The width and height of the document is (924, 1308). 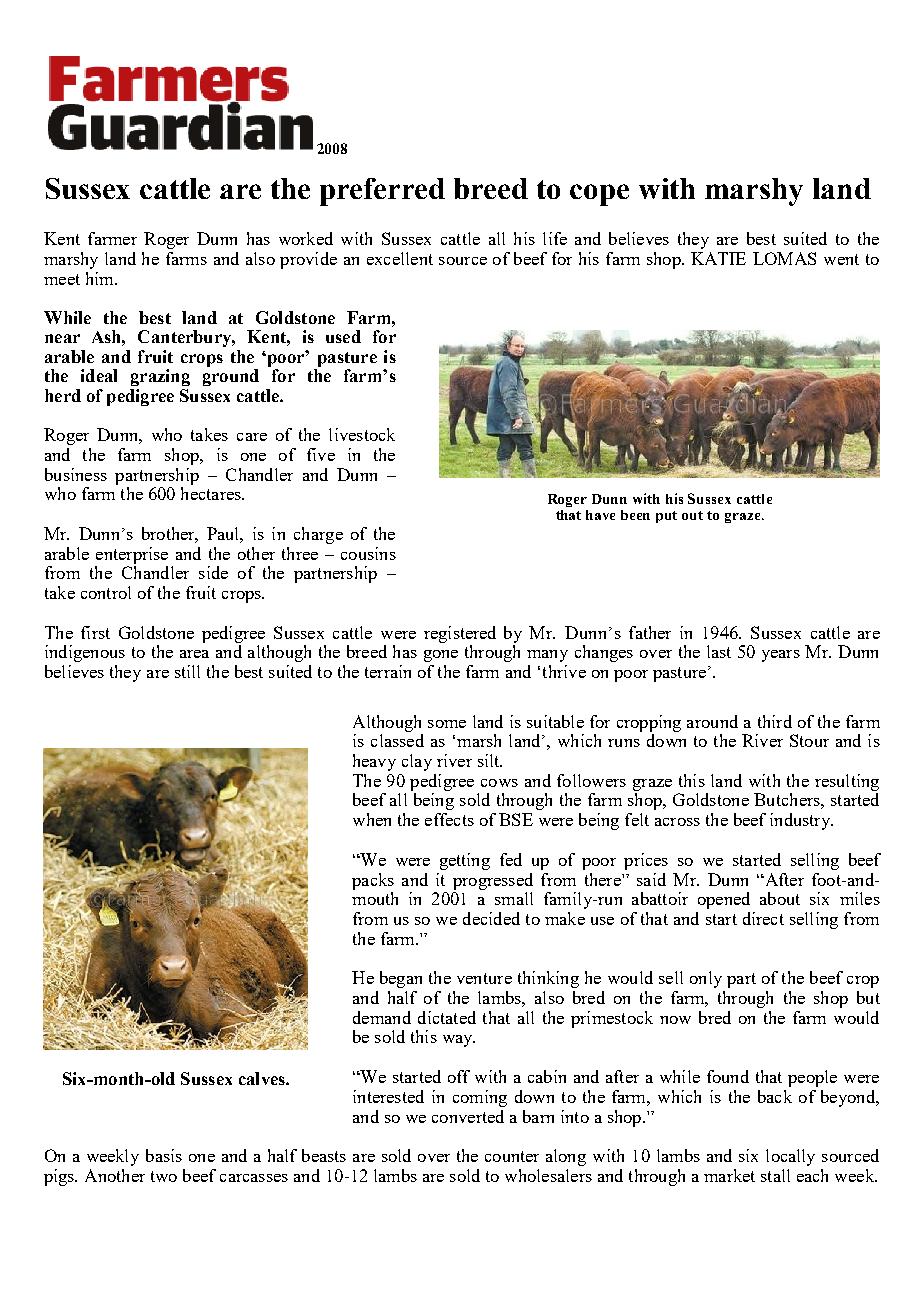 What do you see at coordinates (400, 258) in the document?
I see `excellent` at bounding box center [400, 258].
